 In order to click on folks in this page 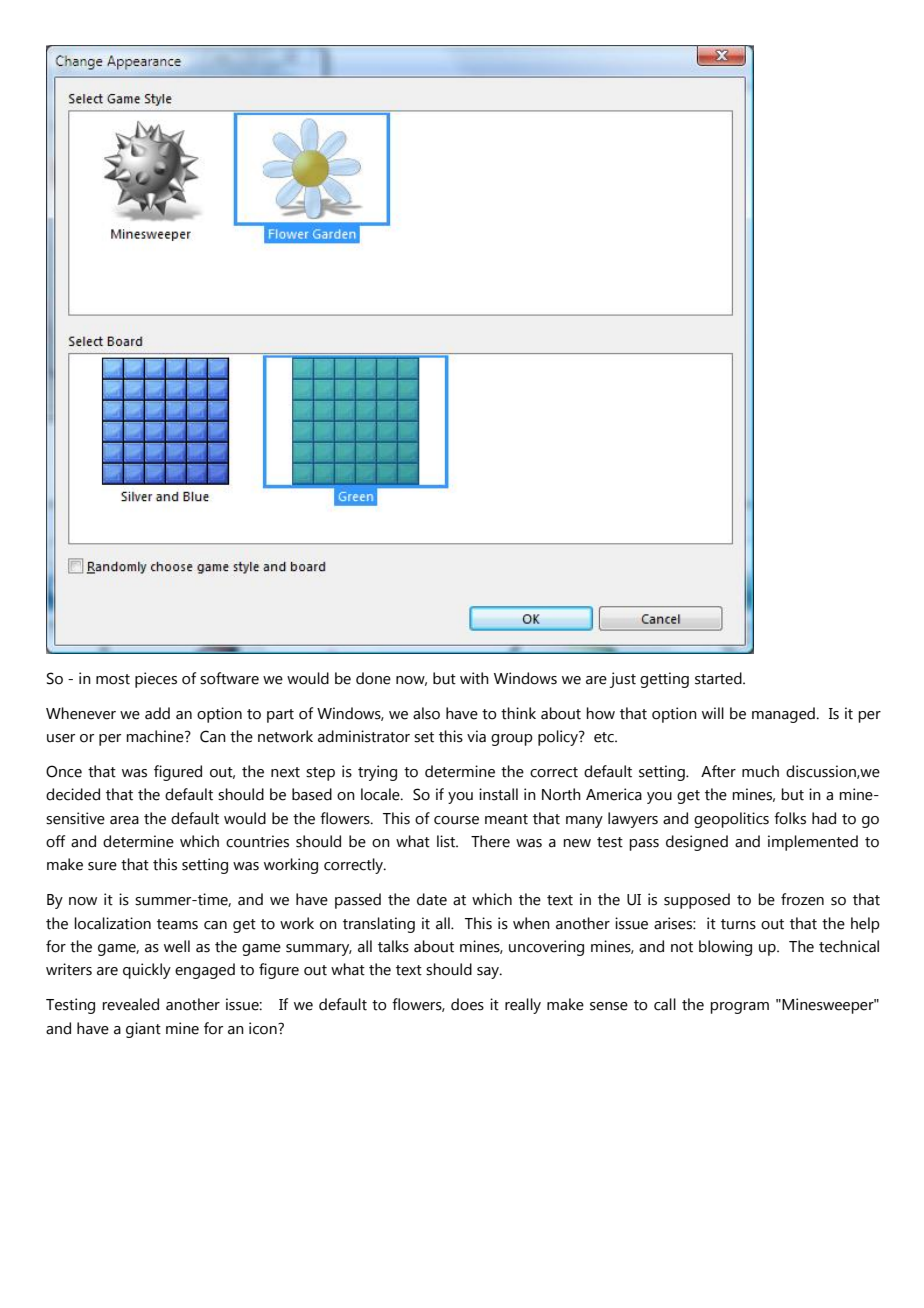, I will do `click(790, 818)`.
